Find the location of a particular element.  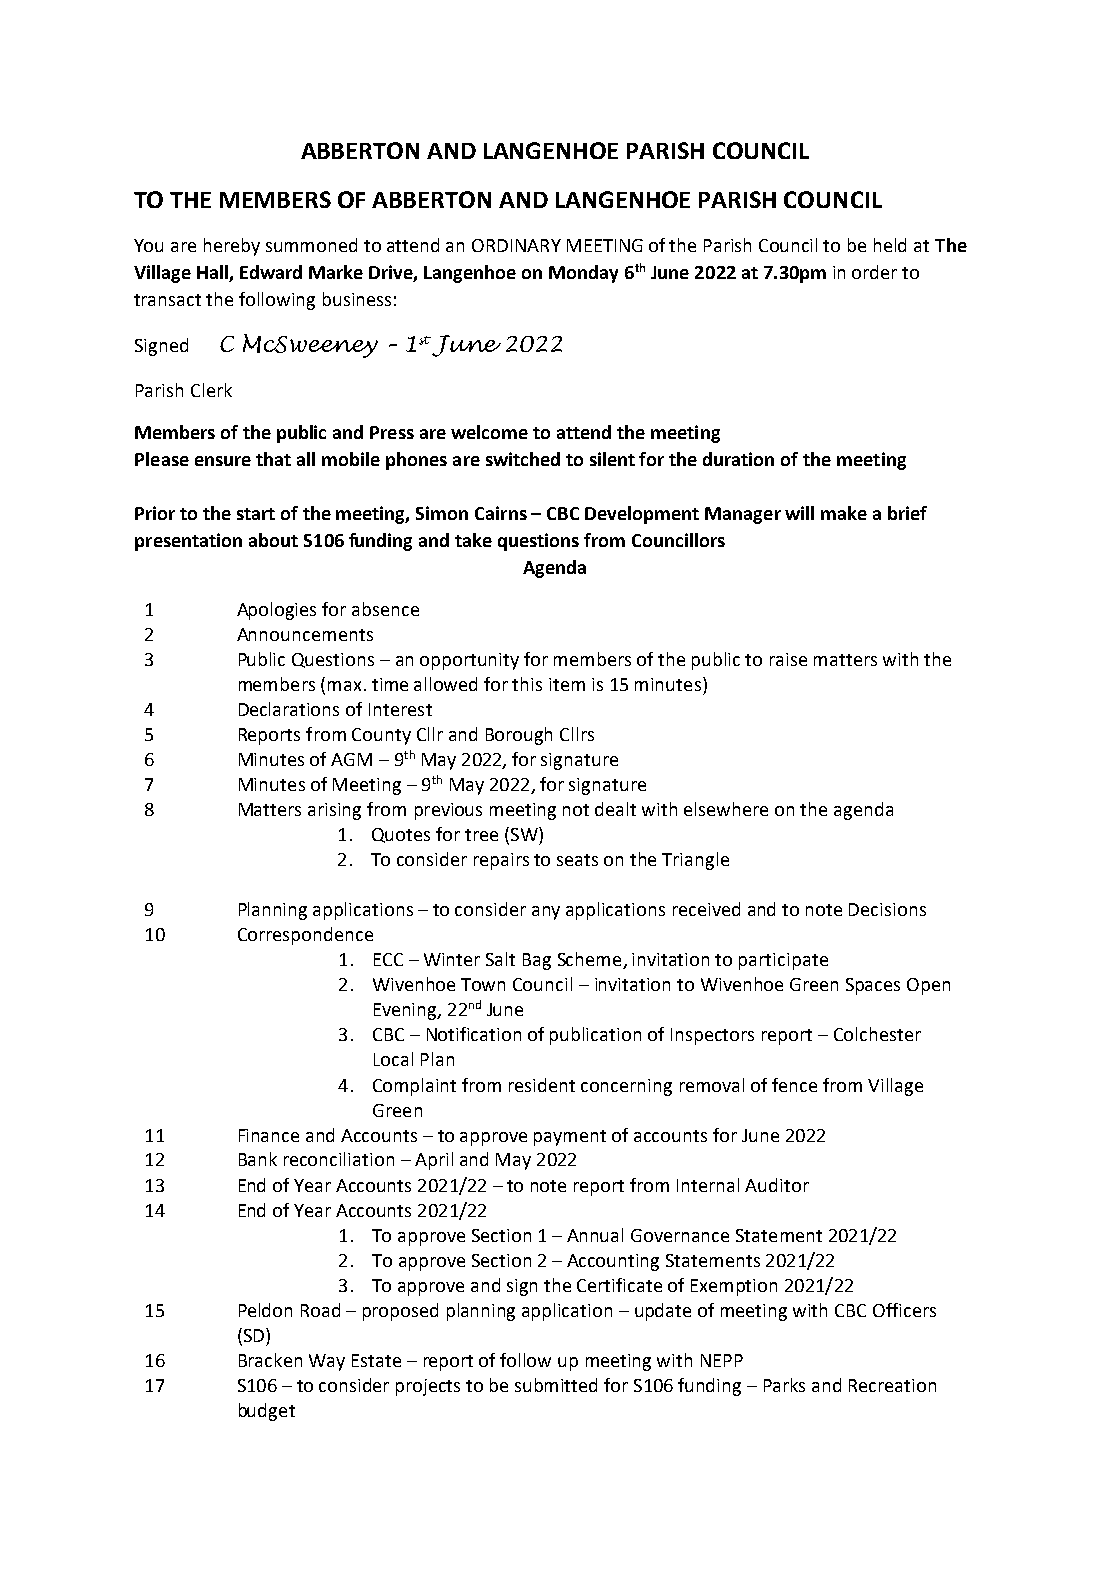

order is located at coordinates (874, 272).
